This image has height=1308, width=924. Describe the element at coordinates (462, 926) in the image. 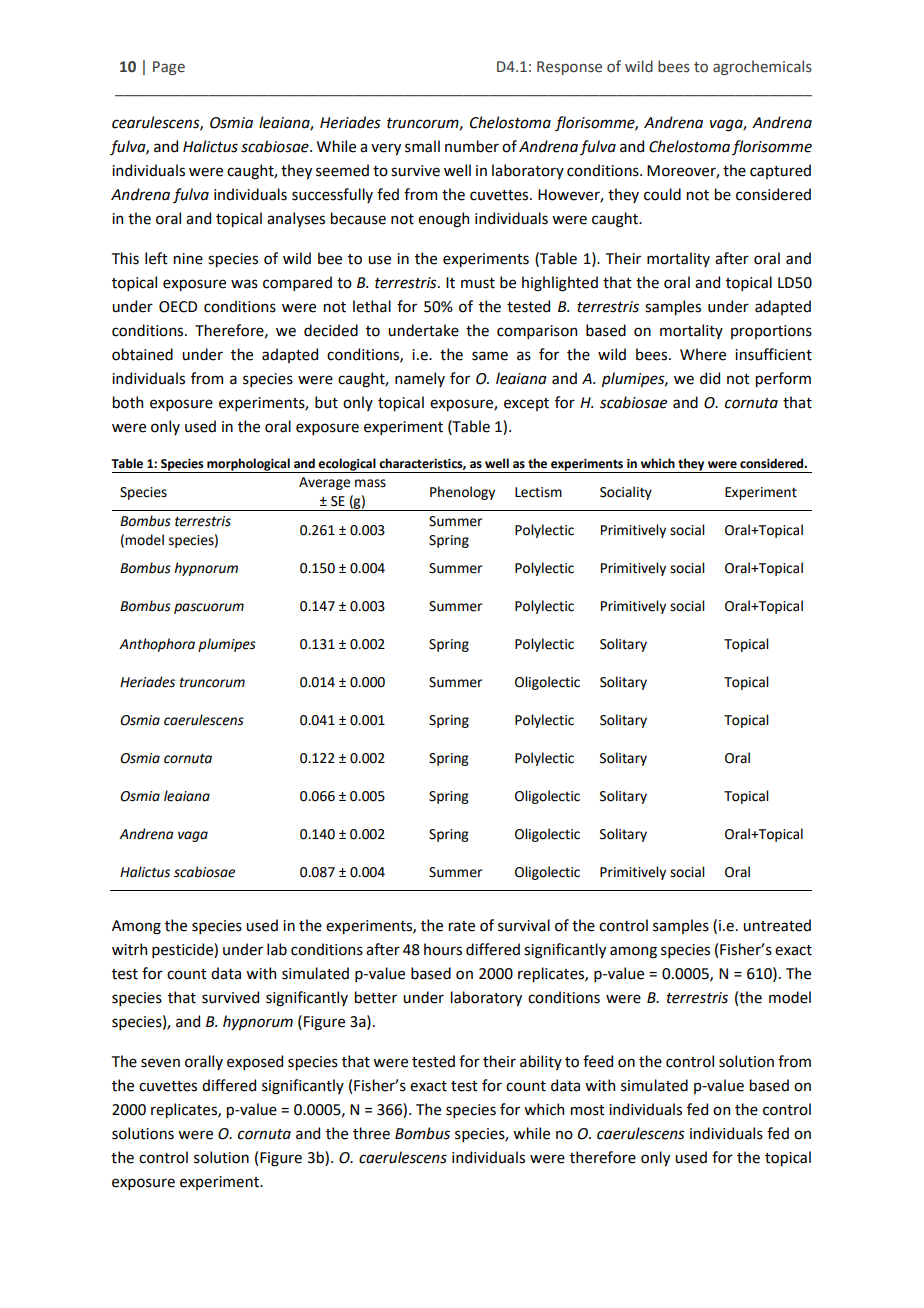

I see `rate` at that location.
